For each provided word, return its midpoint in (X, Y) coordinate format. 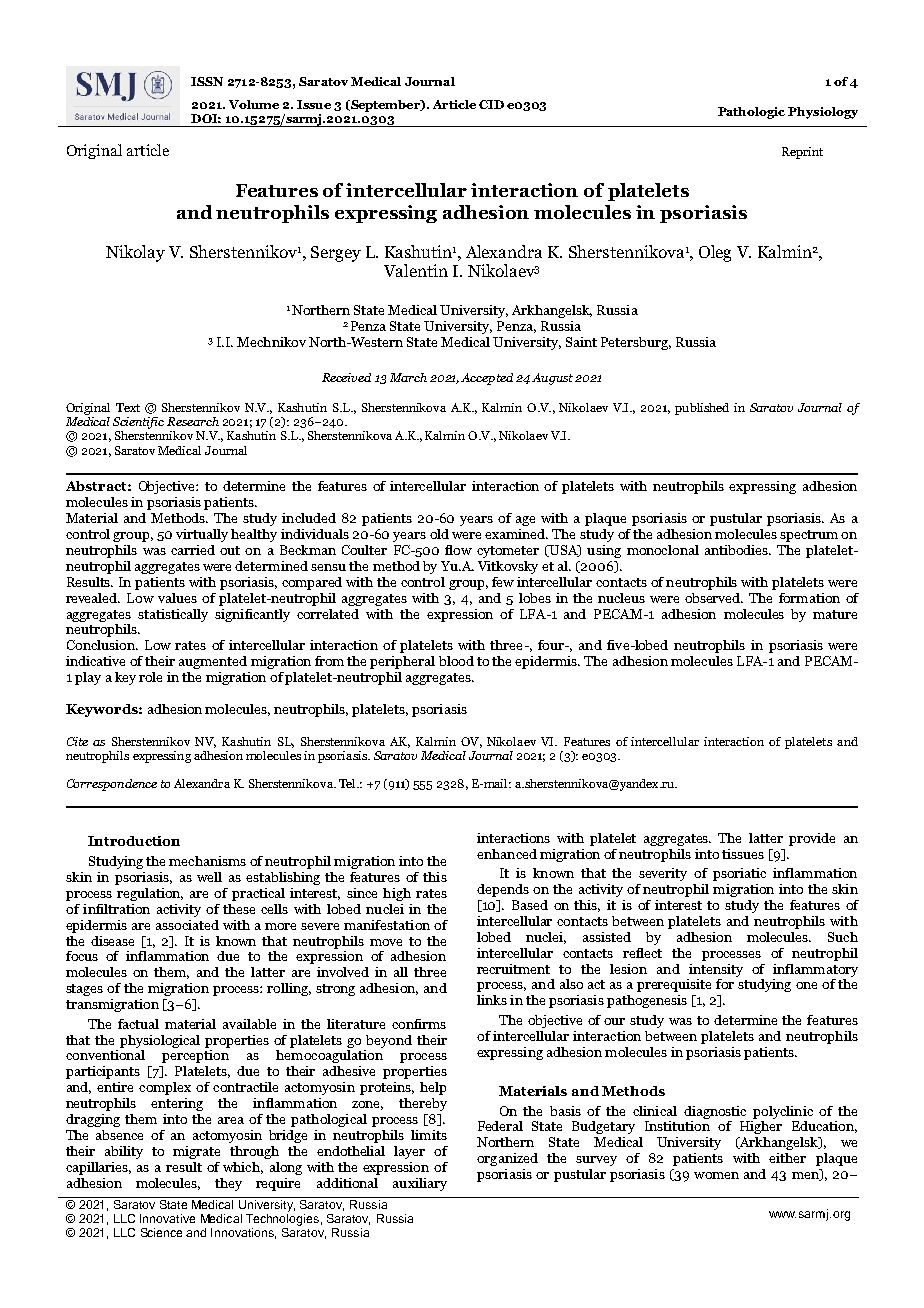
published (702, 409)
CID (491, 104)
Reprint (802, 153)
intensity (716, 970)
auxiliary (420, 1184)
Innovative (167, 1218)
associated (187, 923)
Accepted (487, 379)
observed (714, 598)
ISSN (207, 81)
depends (503, 890)
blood (456, 661)
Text (128, 407)
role (150, 677)
